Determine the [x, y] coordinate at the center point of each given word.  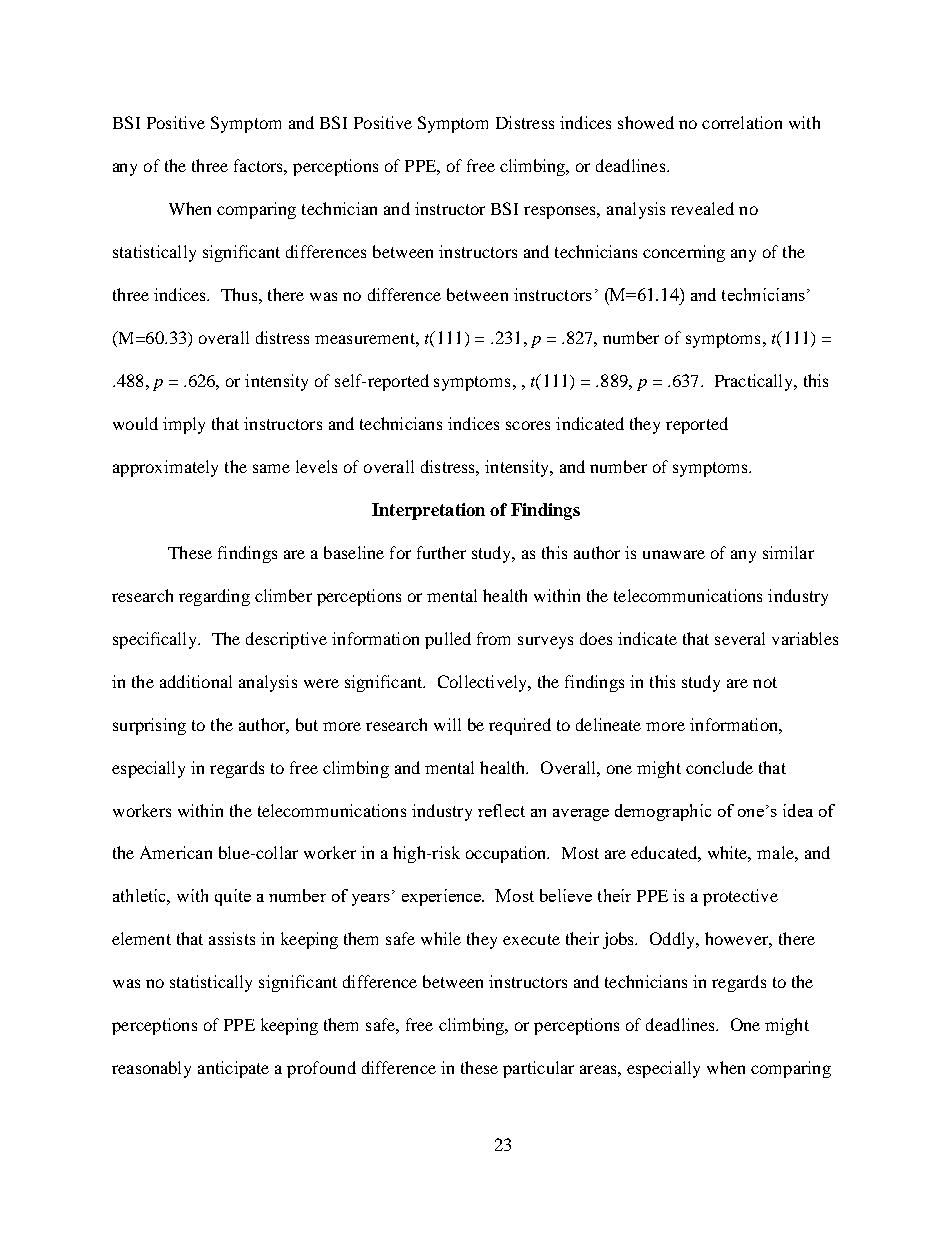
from [493, 638]
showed [646, 122]
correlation [742, 122]
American [176, 852]
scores [528, 425]
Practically [755, 382]
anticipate [233, 1069]
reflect [501, 810]
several [740, 638]
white [729, 854]
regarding [214, 597]
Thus [240, 294]
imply [184, 425]
